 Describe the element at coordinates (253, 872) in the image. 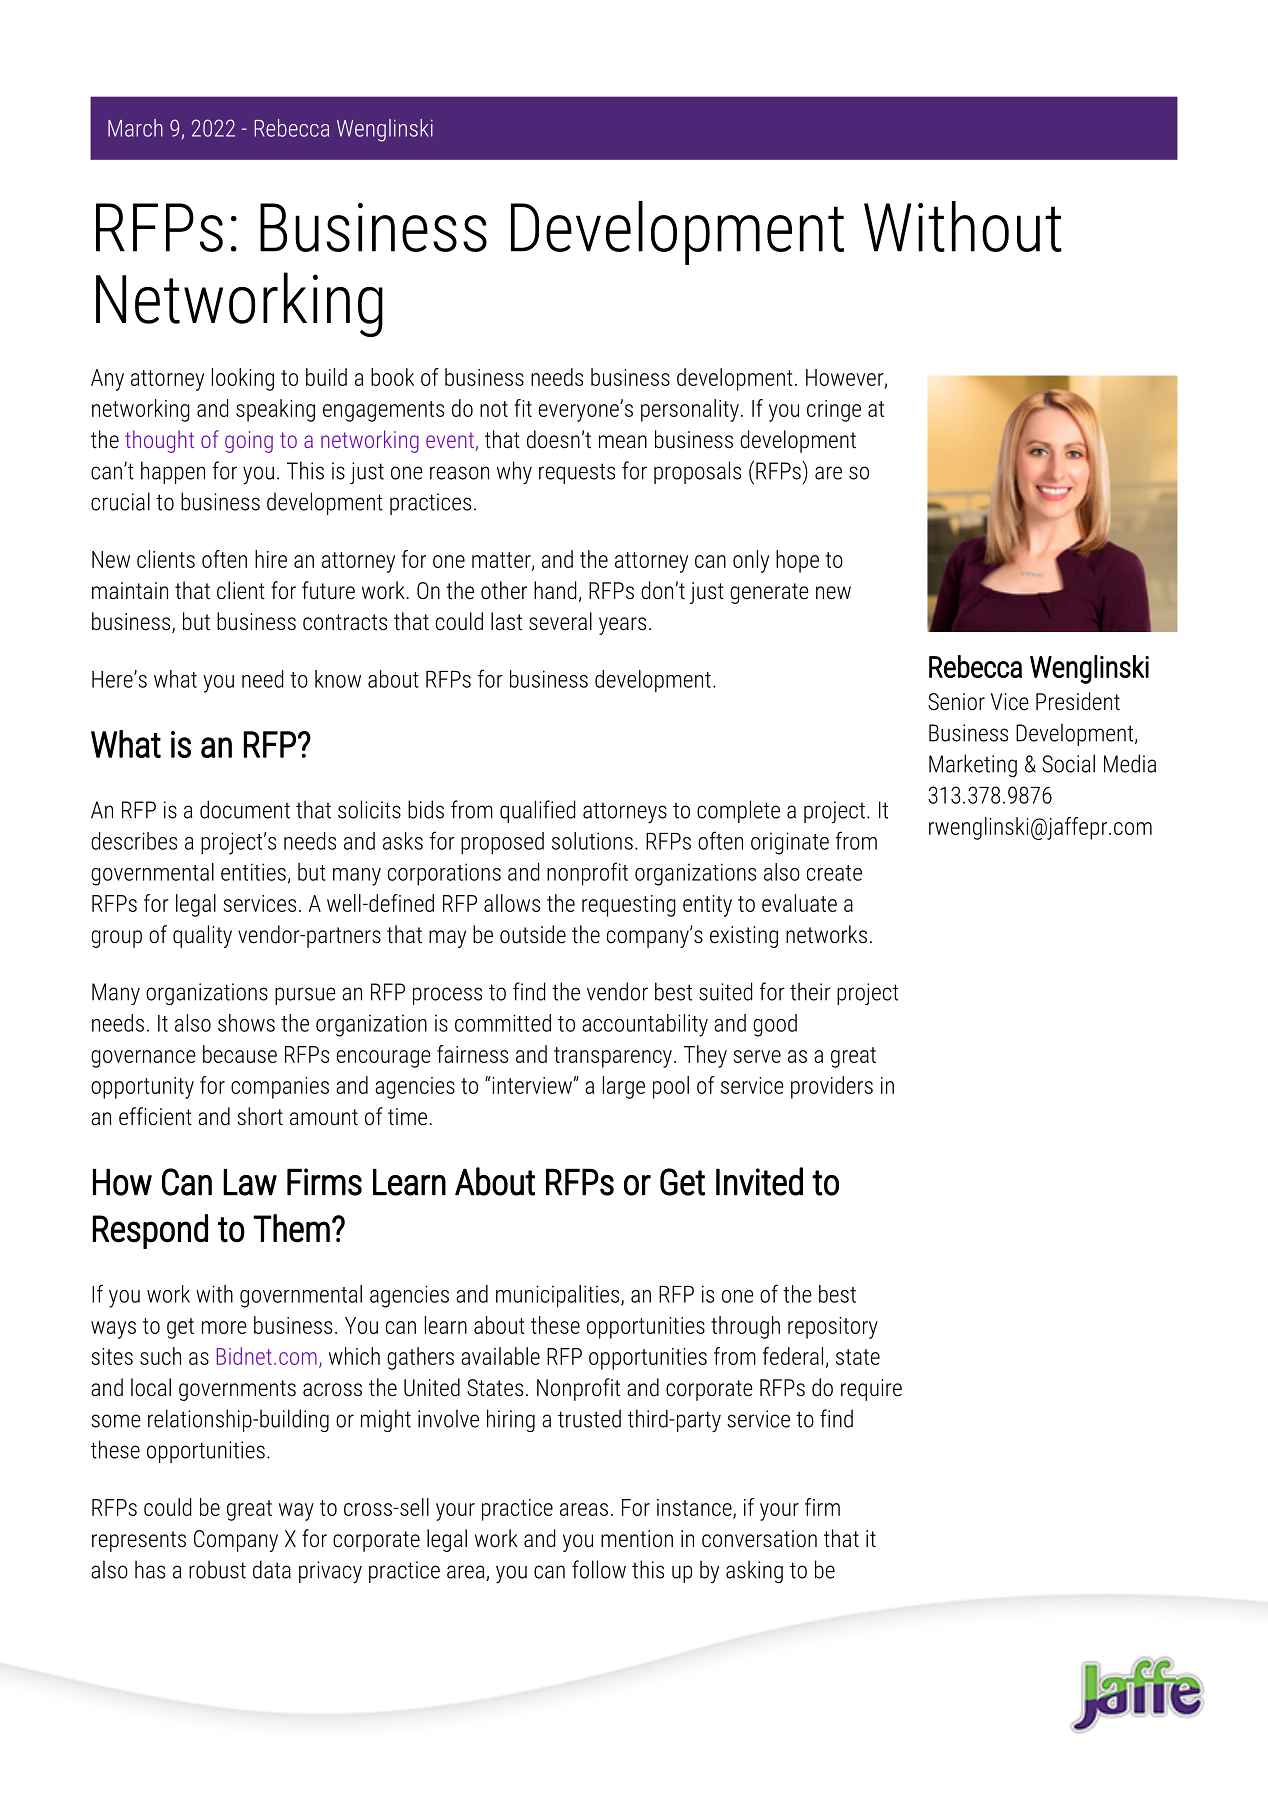

I see `entities` at that location.
